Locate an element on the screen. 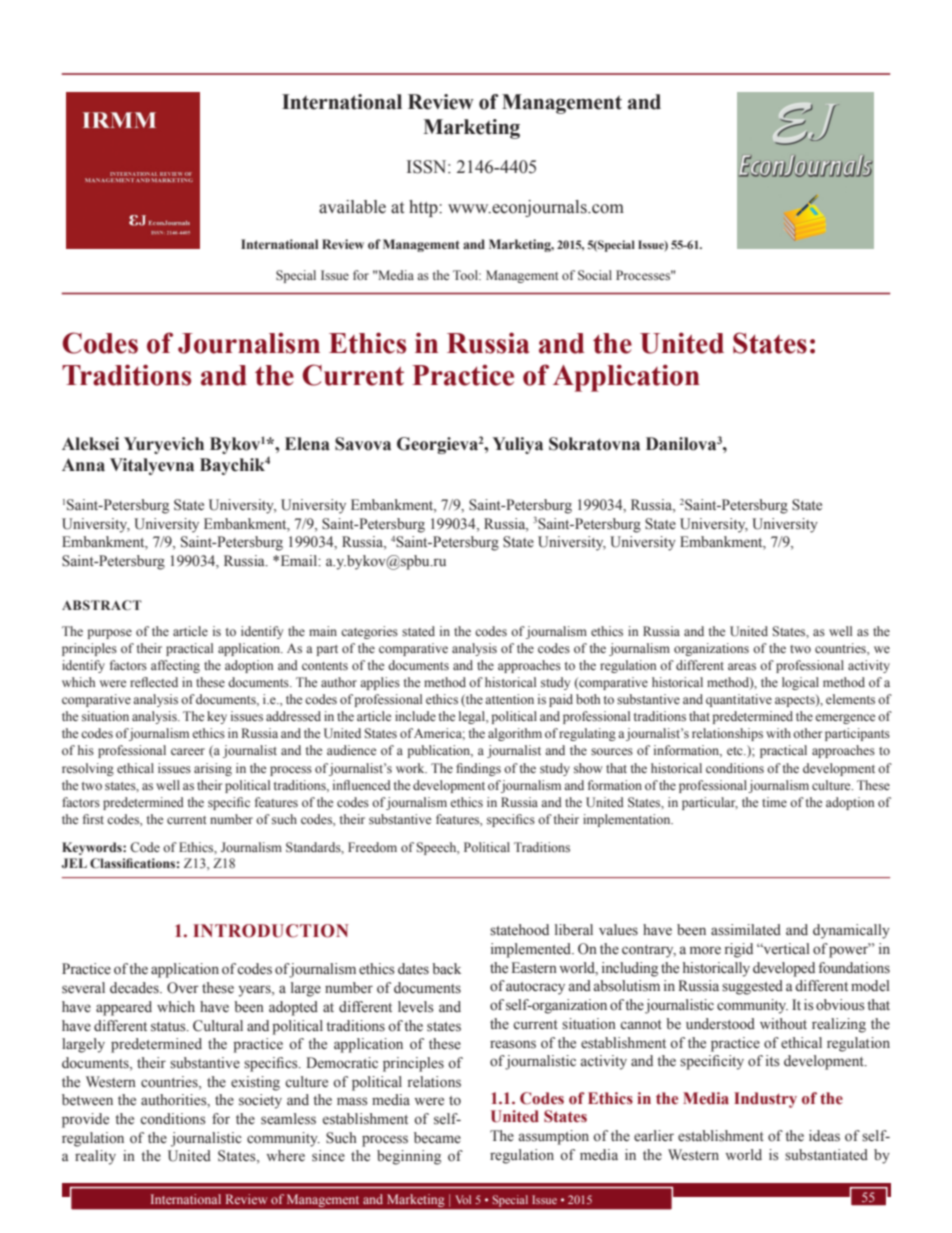 The image size is (952, 1233). http is located at coordinates (424, 208).
